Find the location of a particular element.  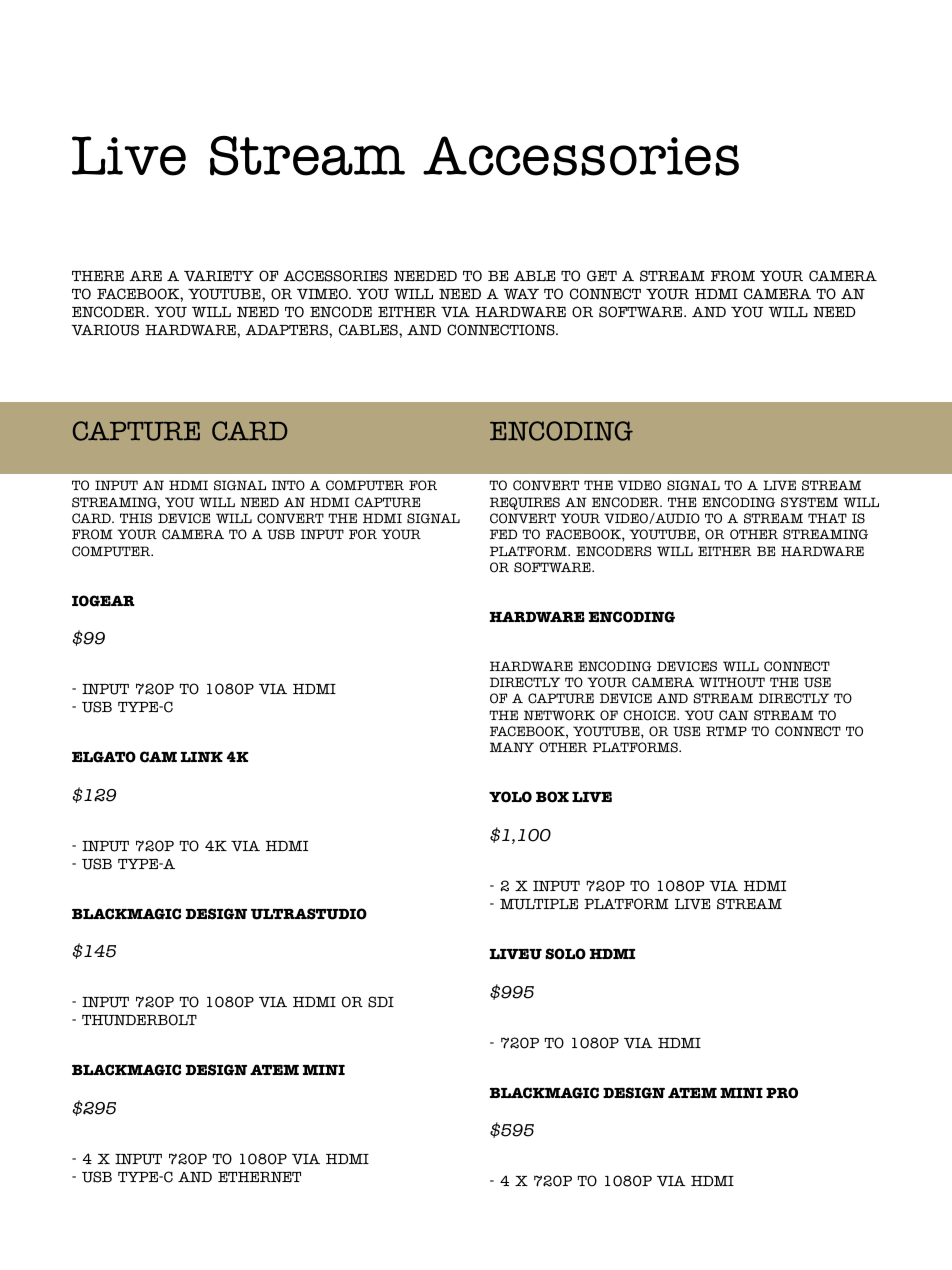

PRO is located at coordinates (782, 1093).
